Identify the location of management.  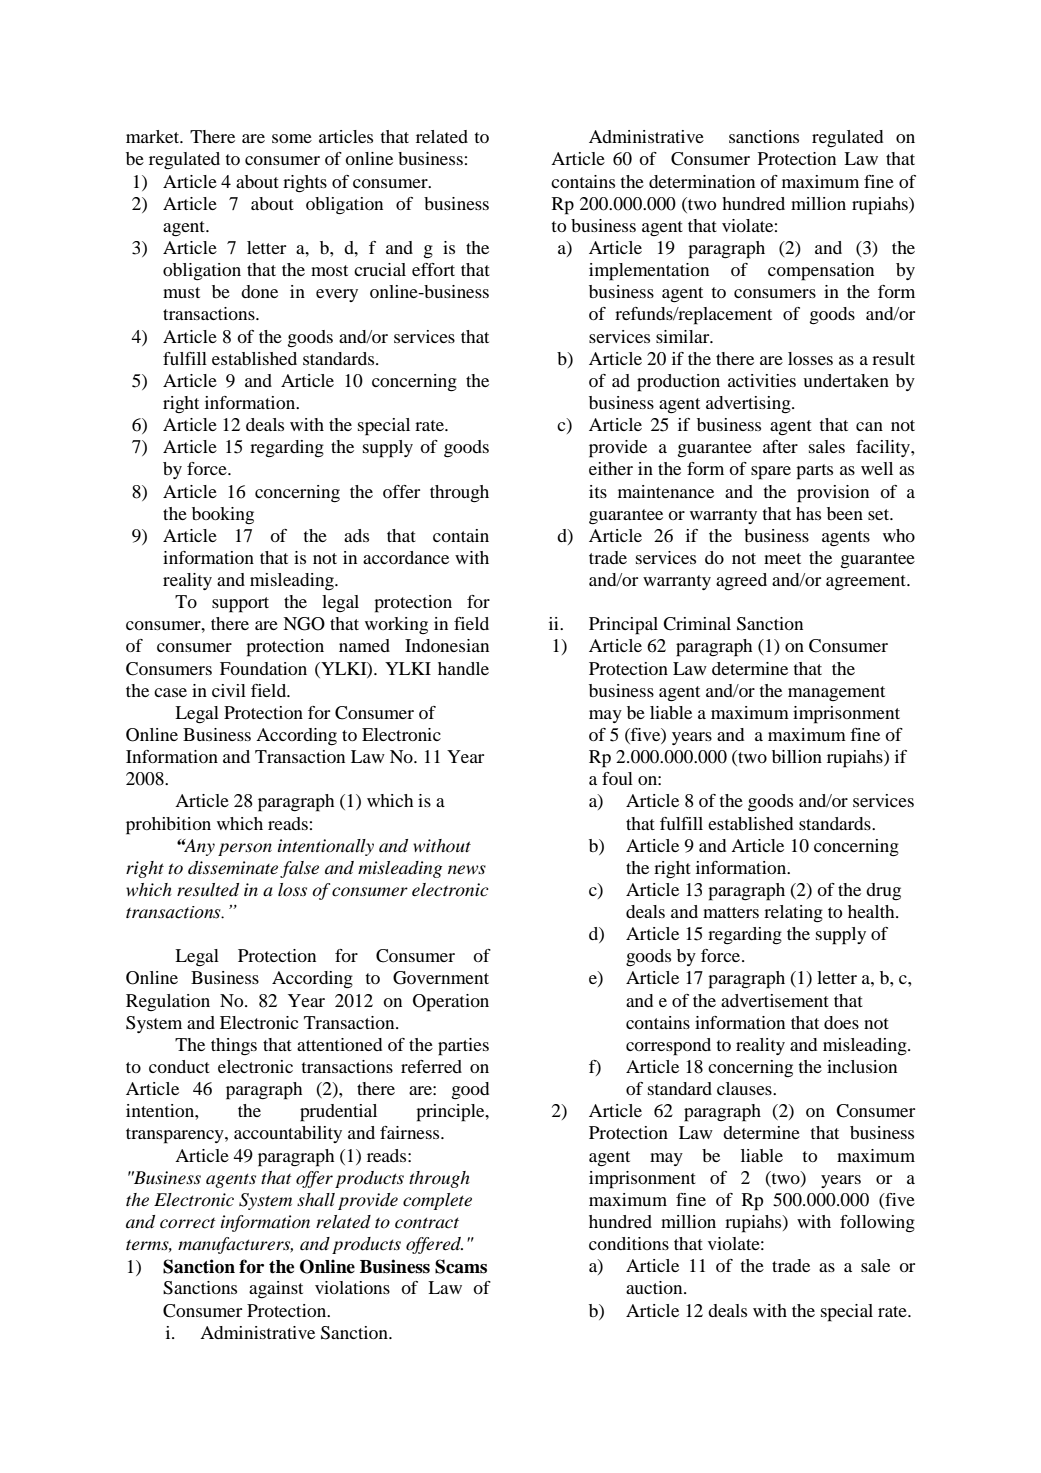
(836, 693).
